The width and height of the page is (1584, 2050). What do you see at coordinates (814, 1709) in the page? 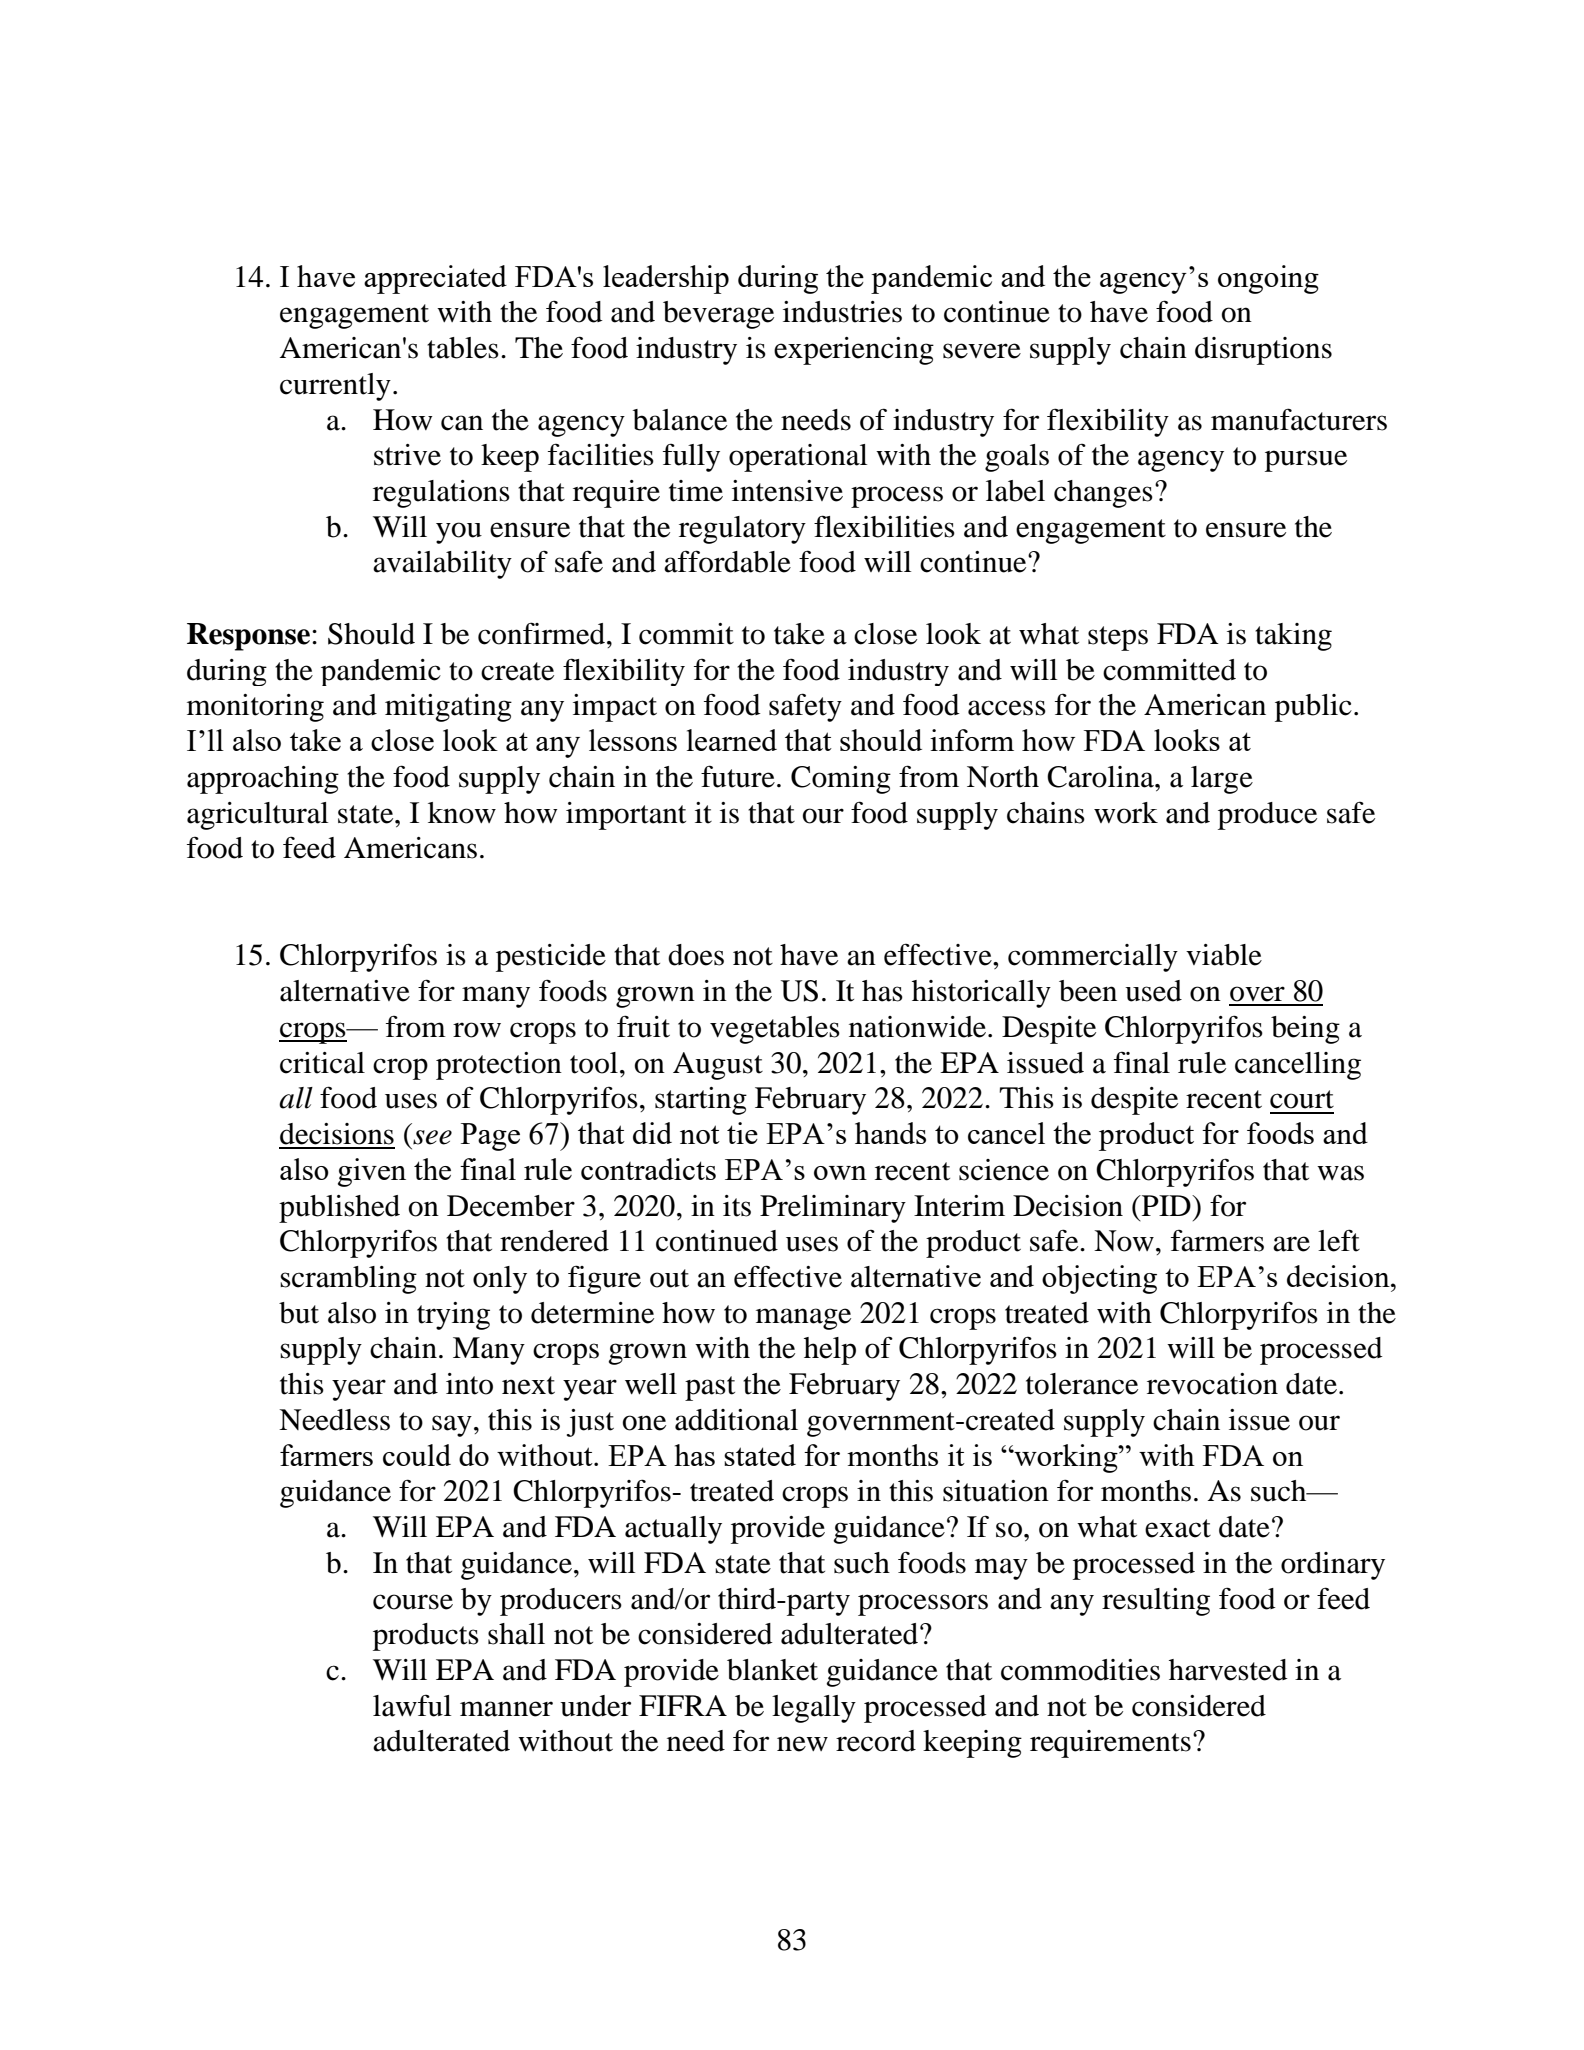
I see `legally` at bounding box center [814, 1709].
